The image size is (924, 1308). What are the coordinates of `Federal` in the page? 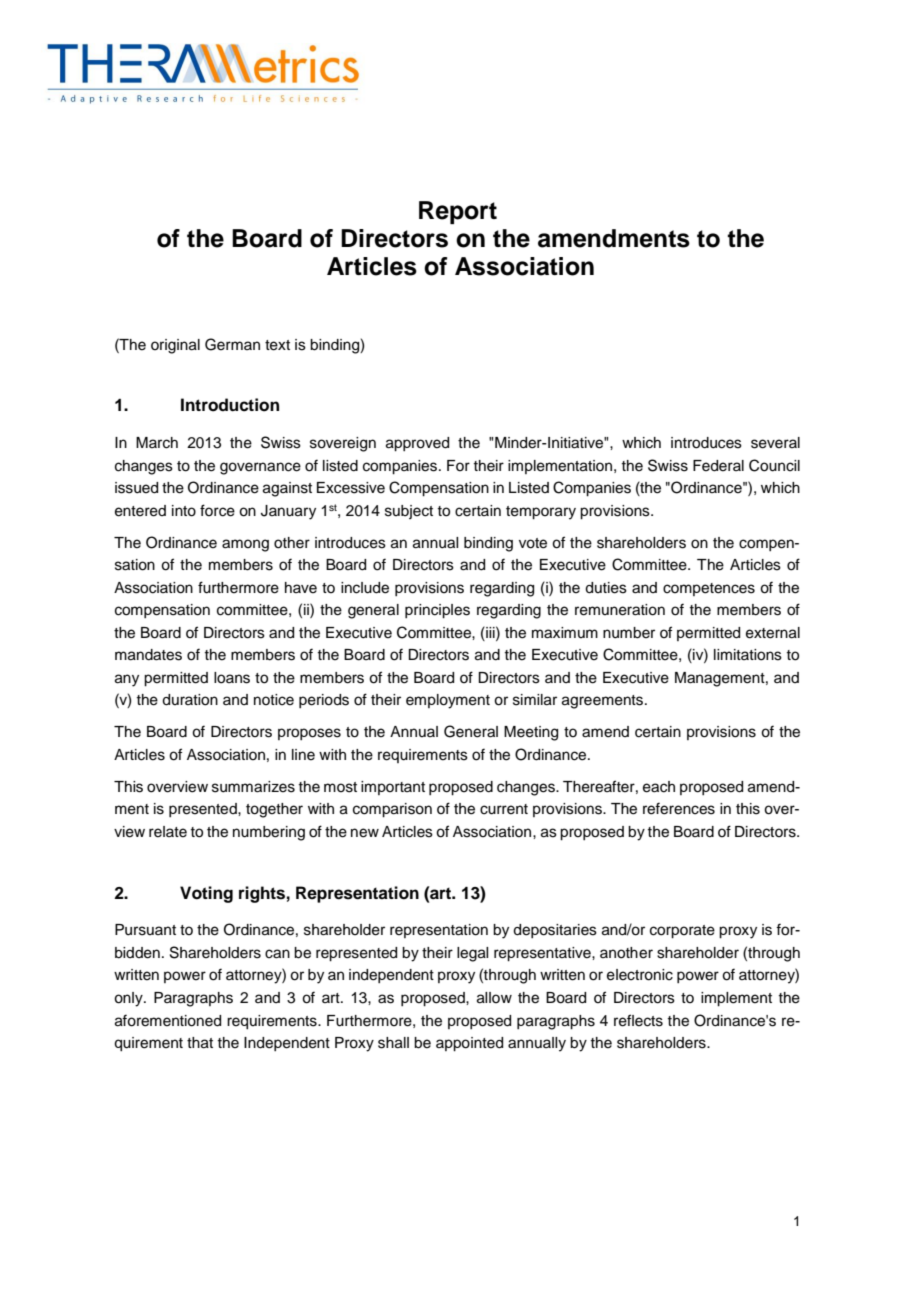 It's located at (718, 466).
